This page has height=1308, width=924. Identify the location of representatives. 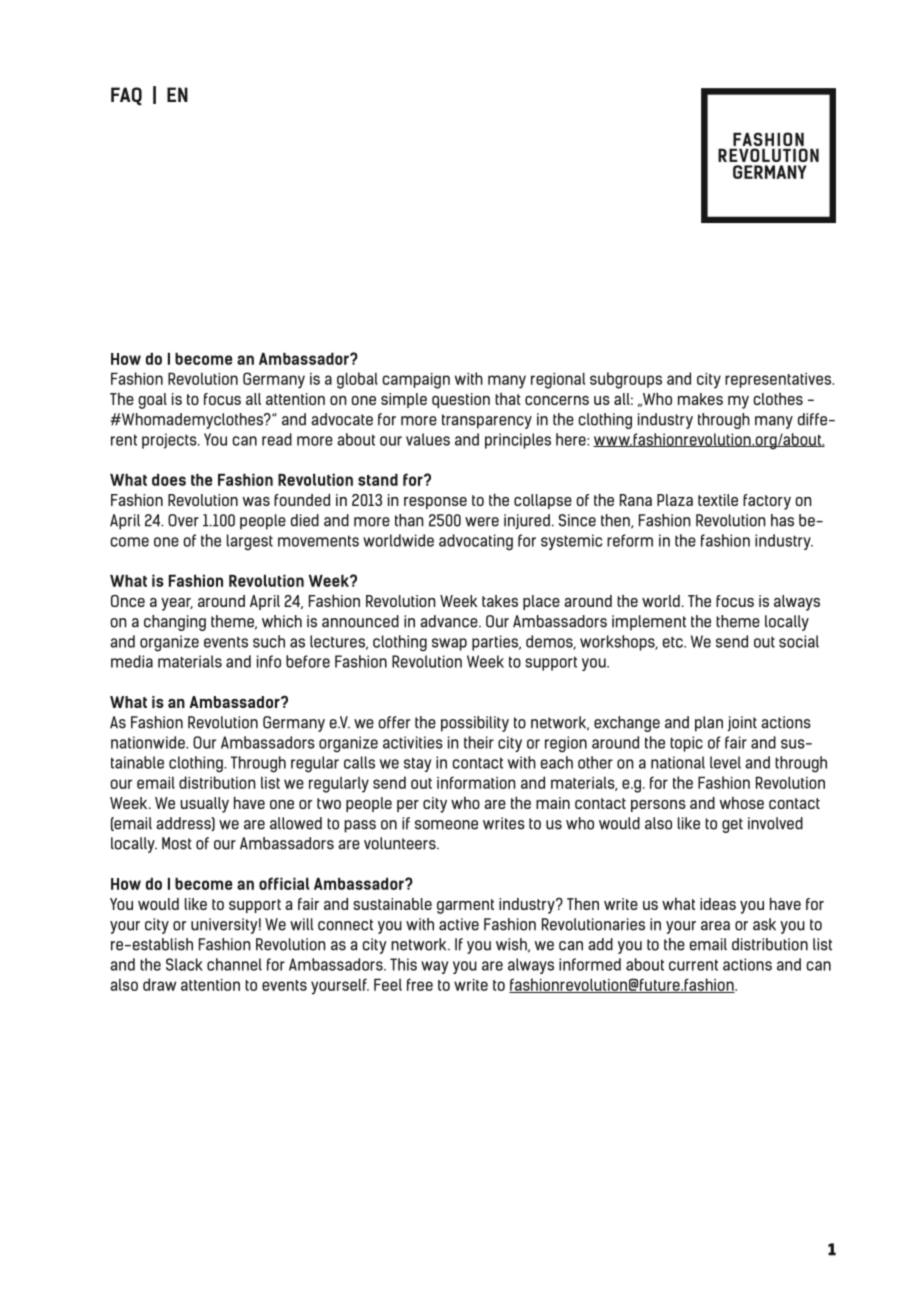
(779, 380).
